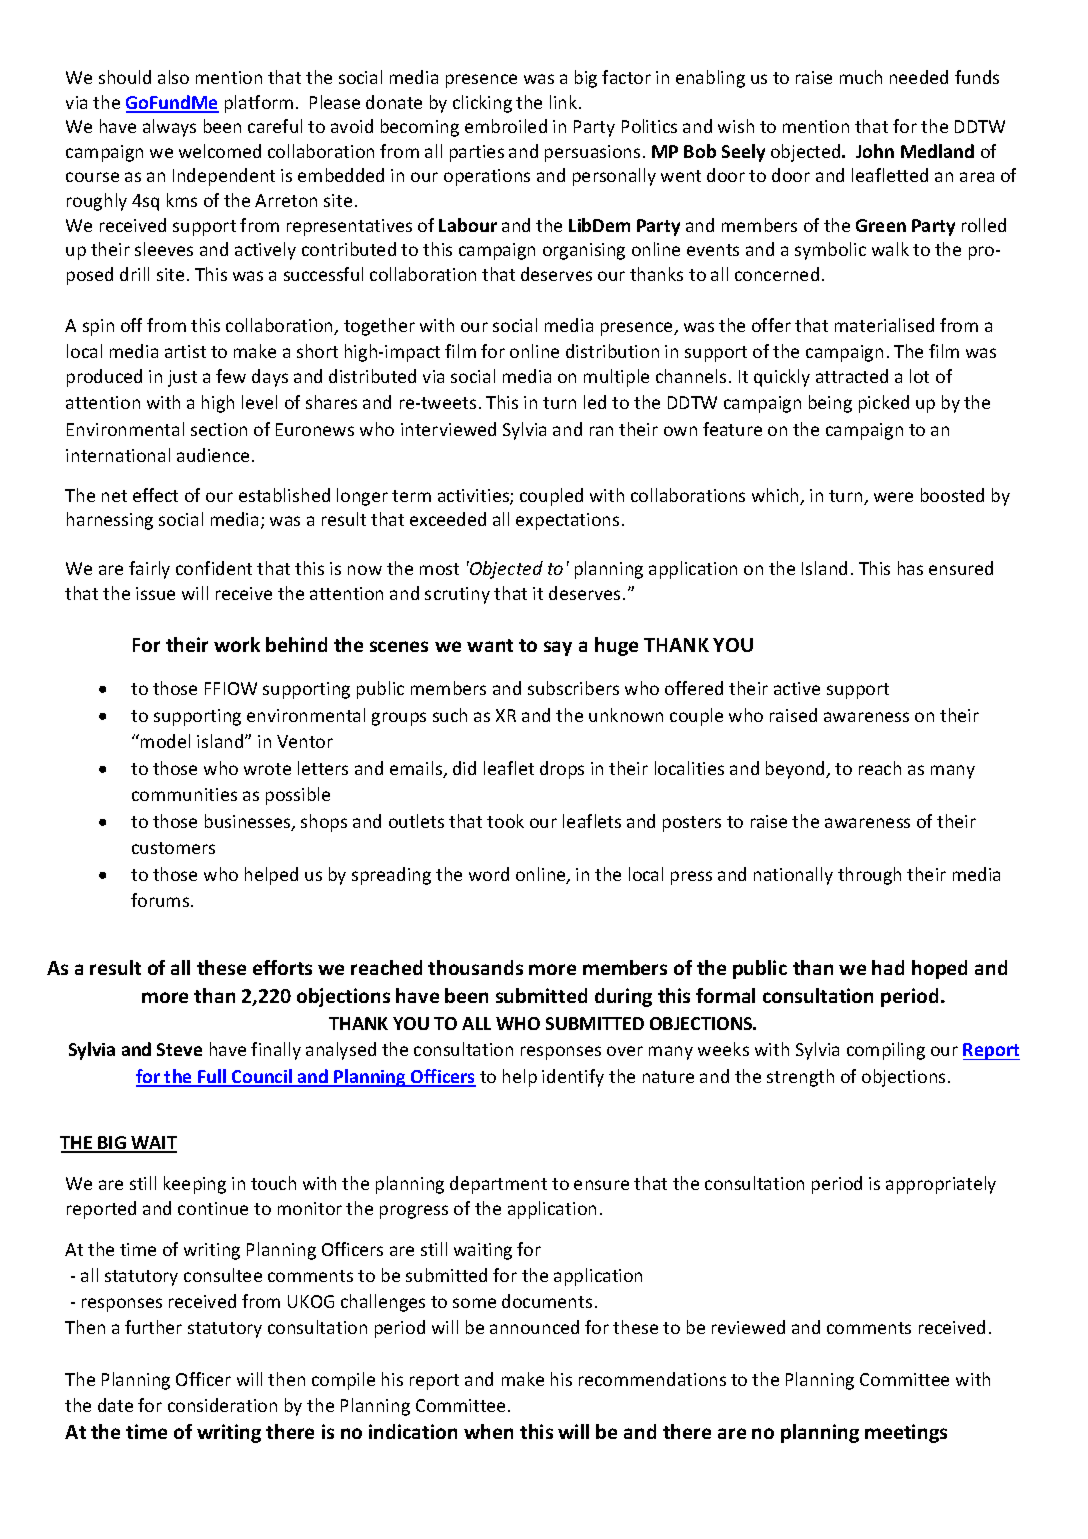  What do you see at coordinates (214, 568) in the screenshot?
I see `confident` at bounding box center [214, 568].
